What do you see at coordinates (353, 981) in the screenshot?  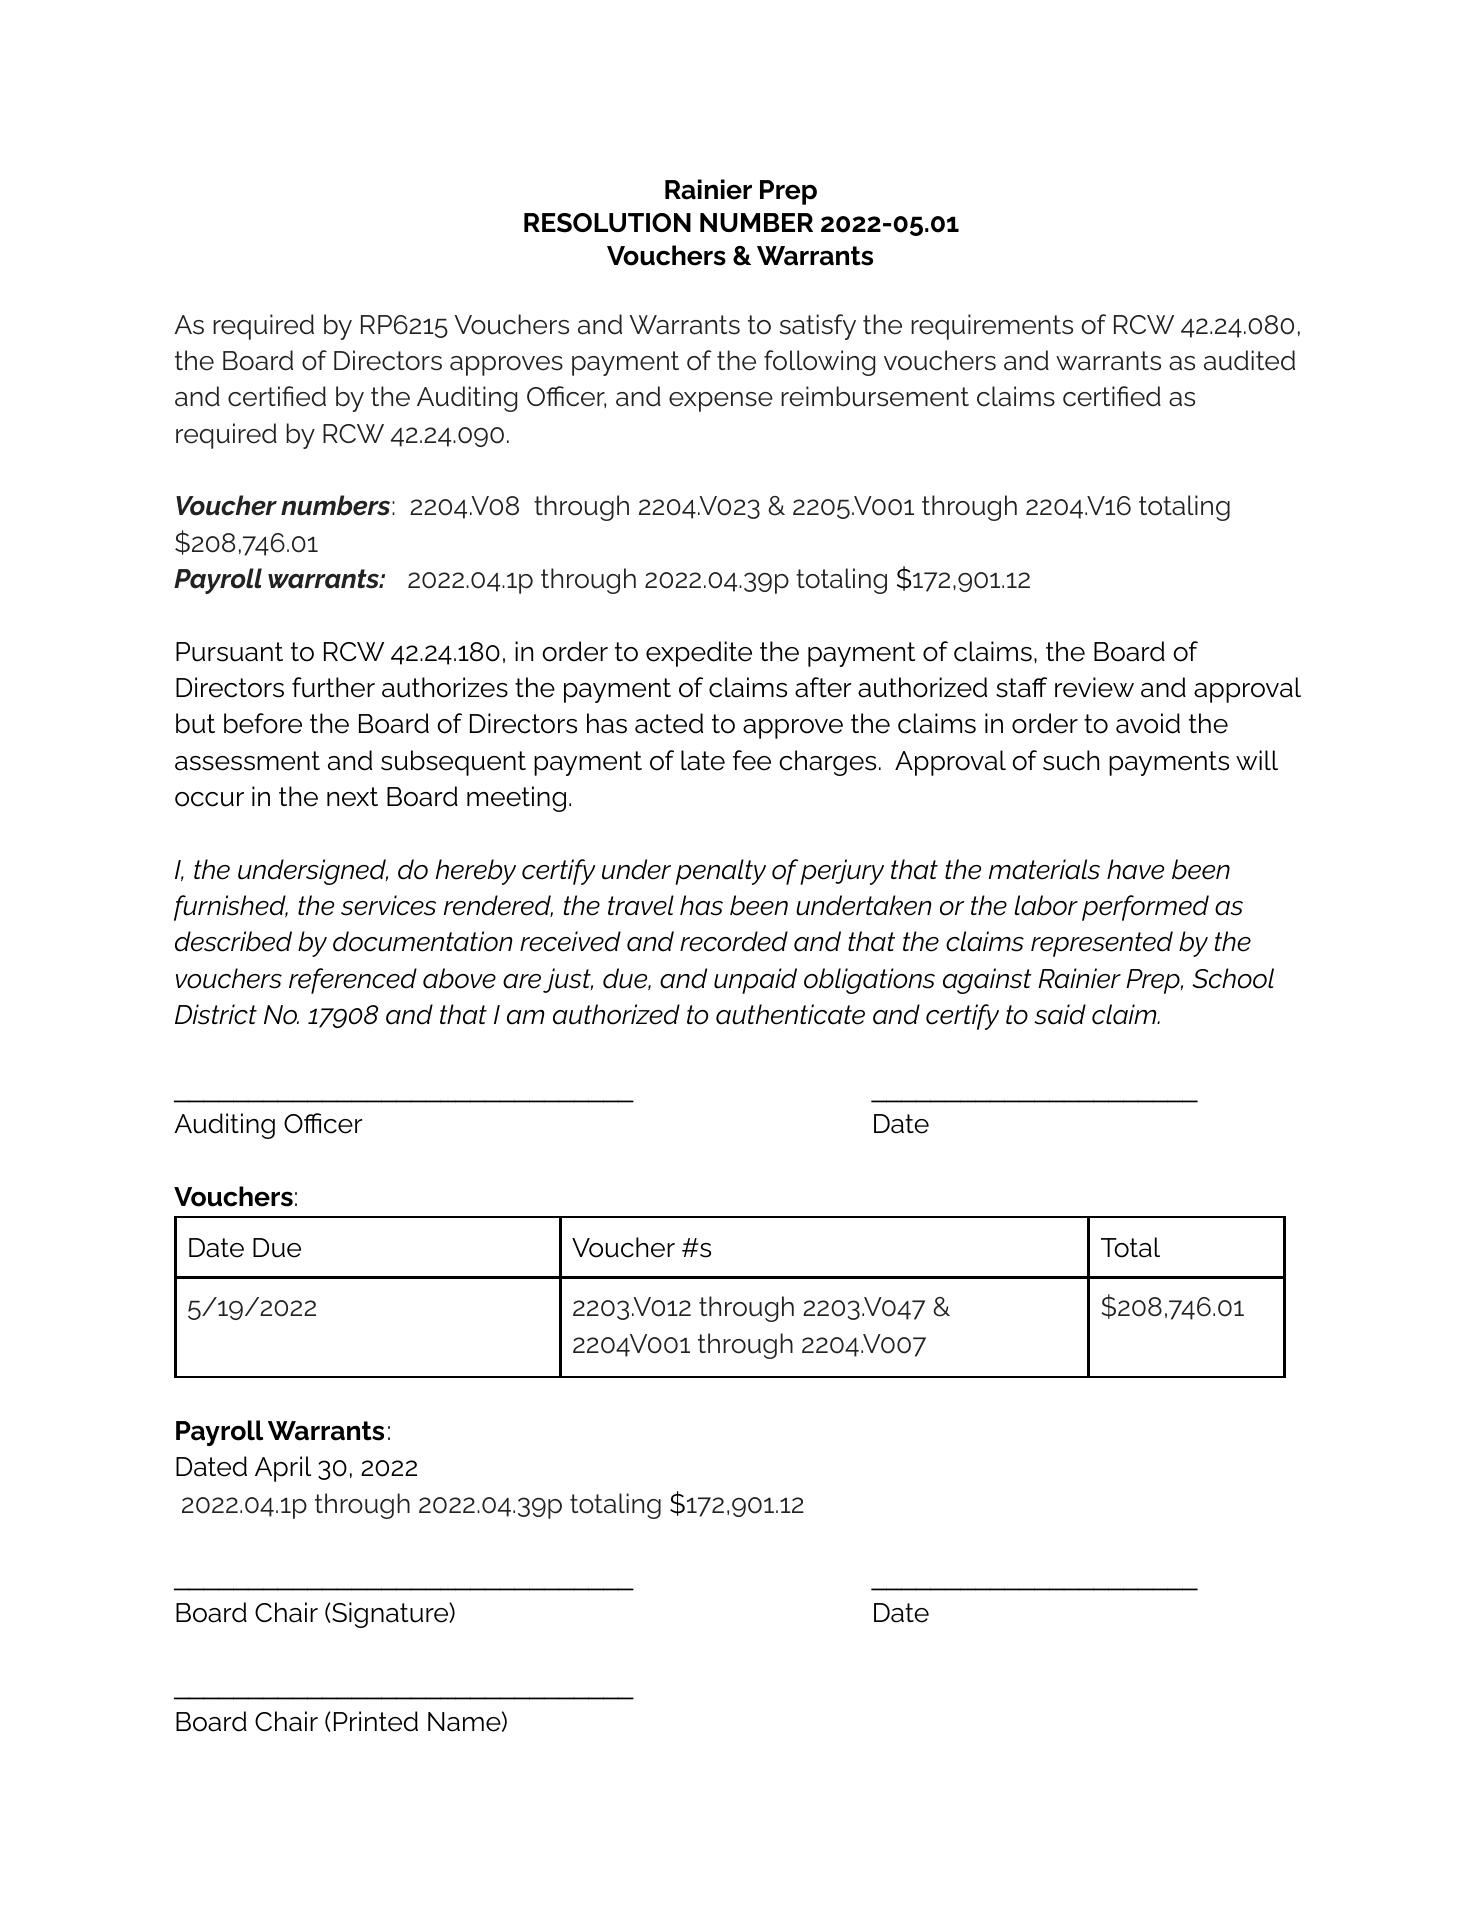 I see `referenced` at bounding box center [353, 981].
